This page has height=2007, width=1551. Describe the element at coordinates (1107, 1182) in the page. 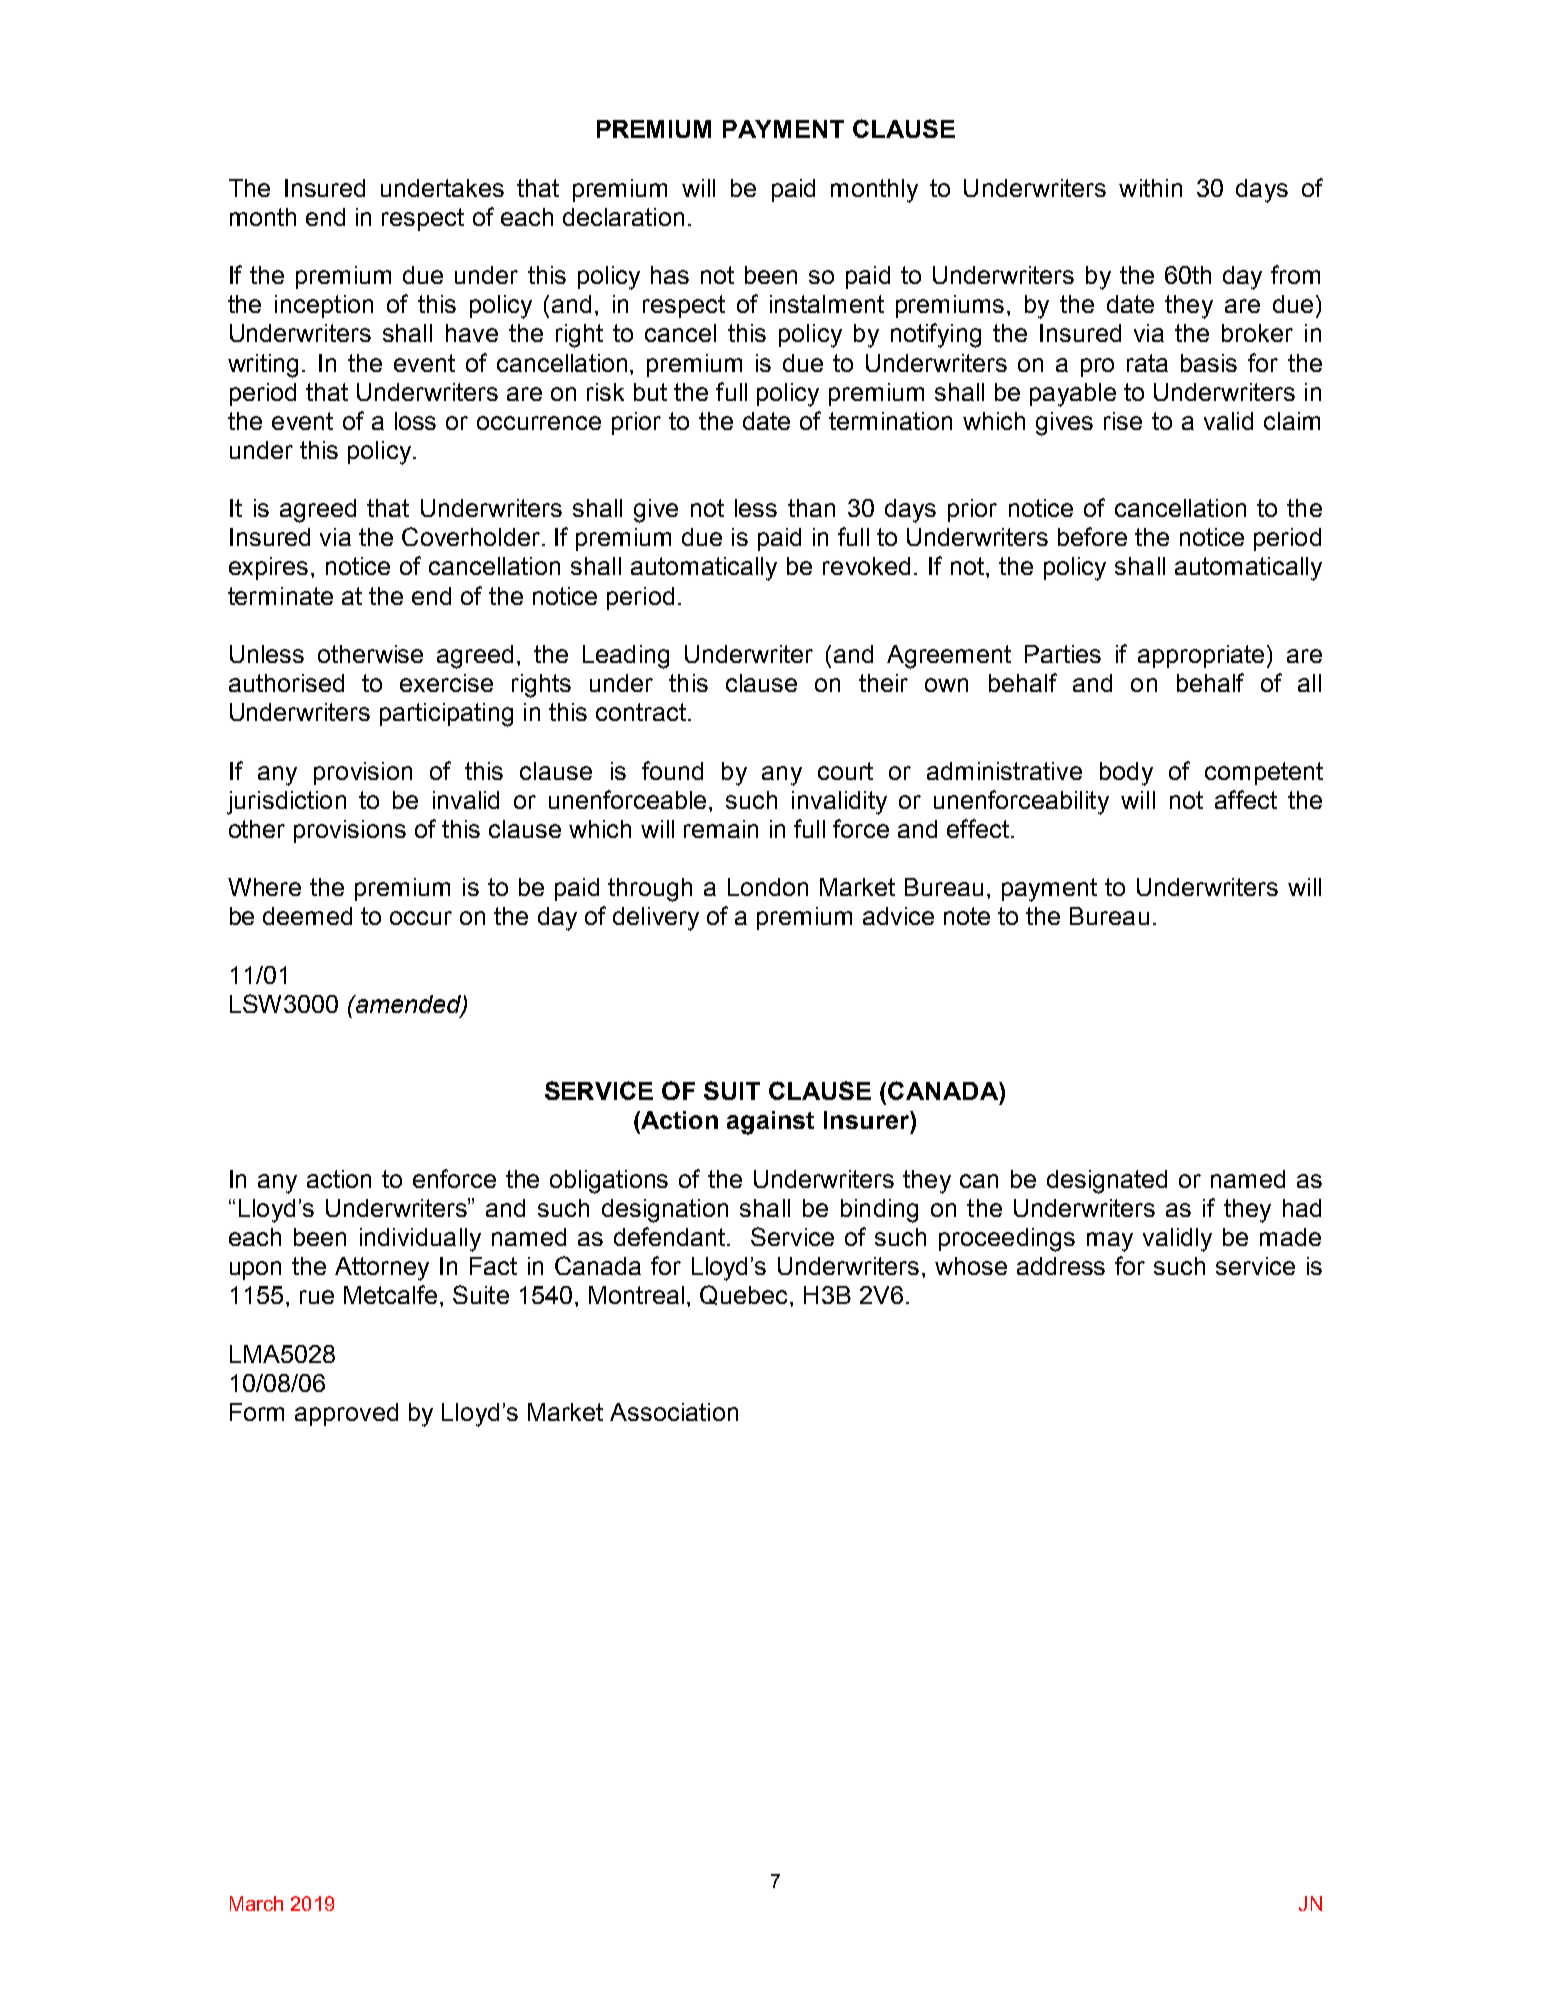

I see `designated` at that location.
